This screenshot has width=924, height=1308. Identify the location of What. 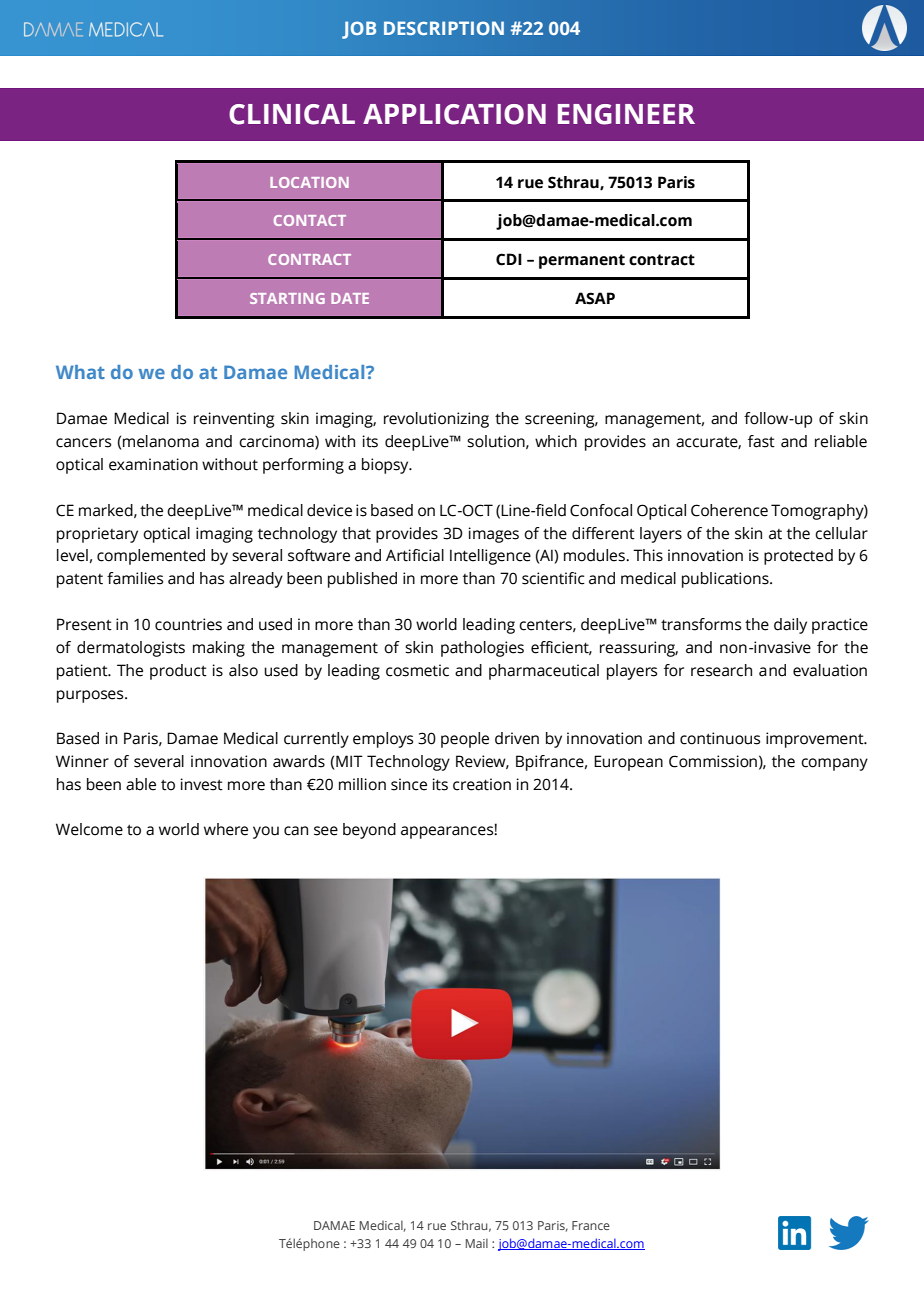
(80, 372).
